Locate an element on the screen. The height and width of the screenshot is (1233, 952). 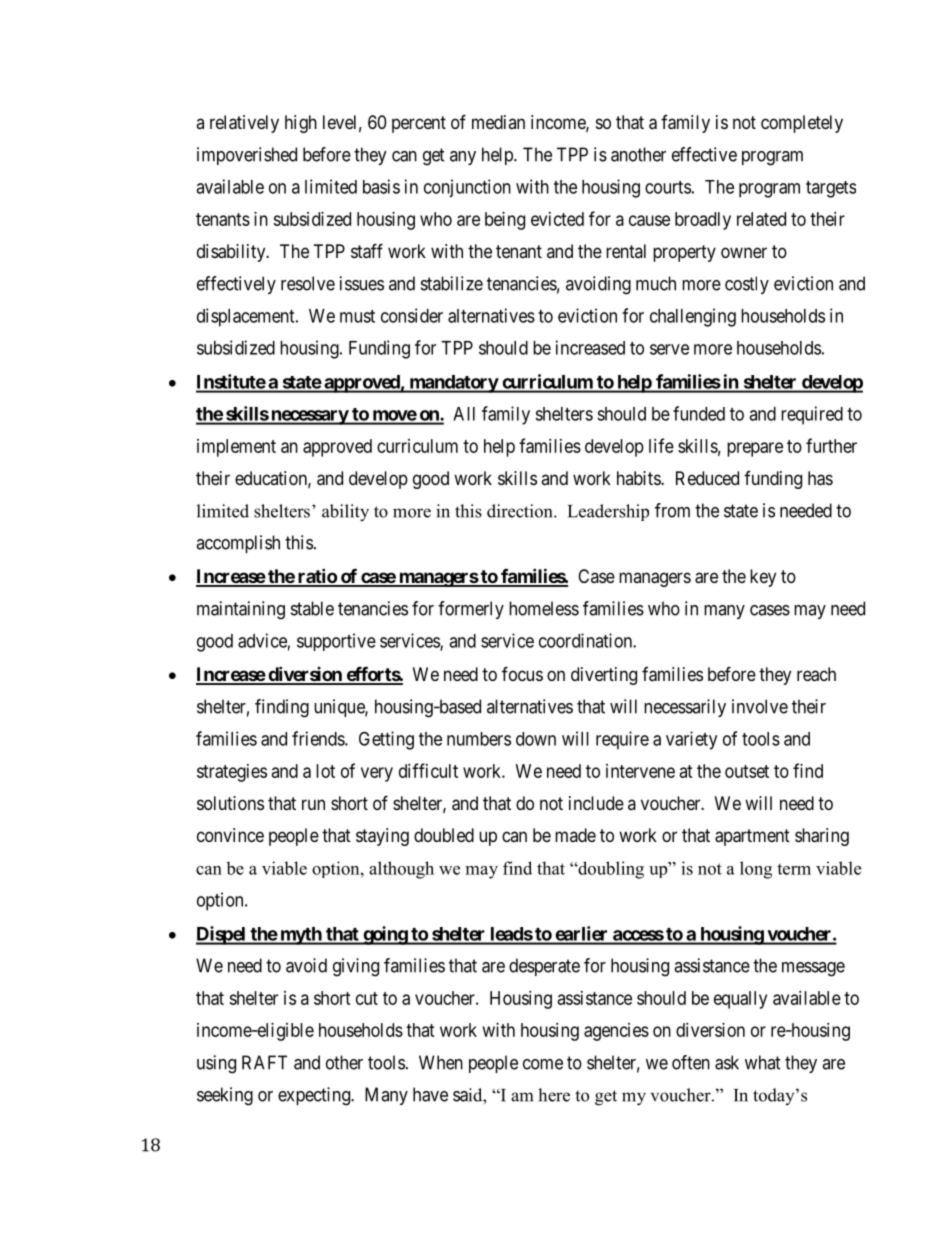
key is located at coordinates (763, 578).
